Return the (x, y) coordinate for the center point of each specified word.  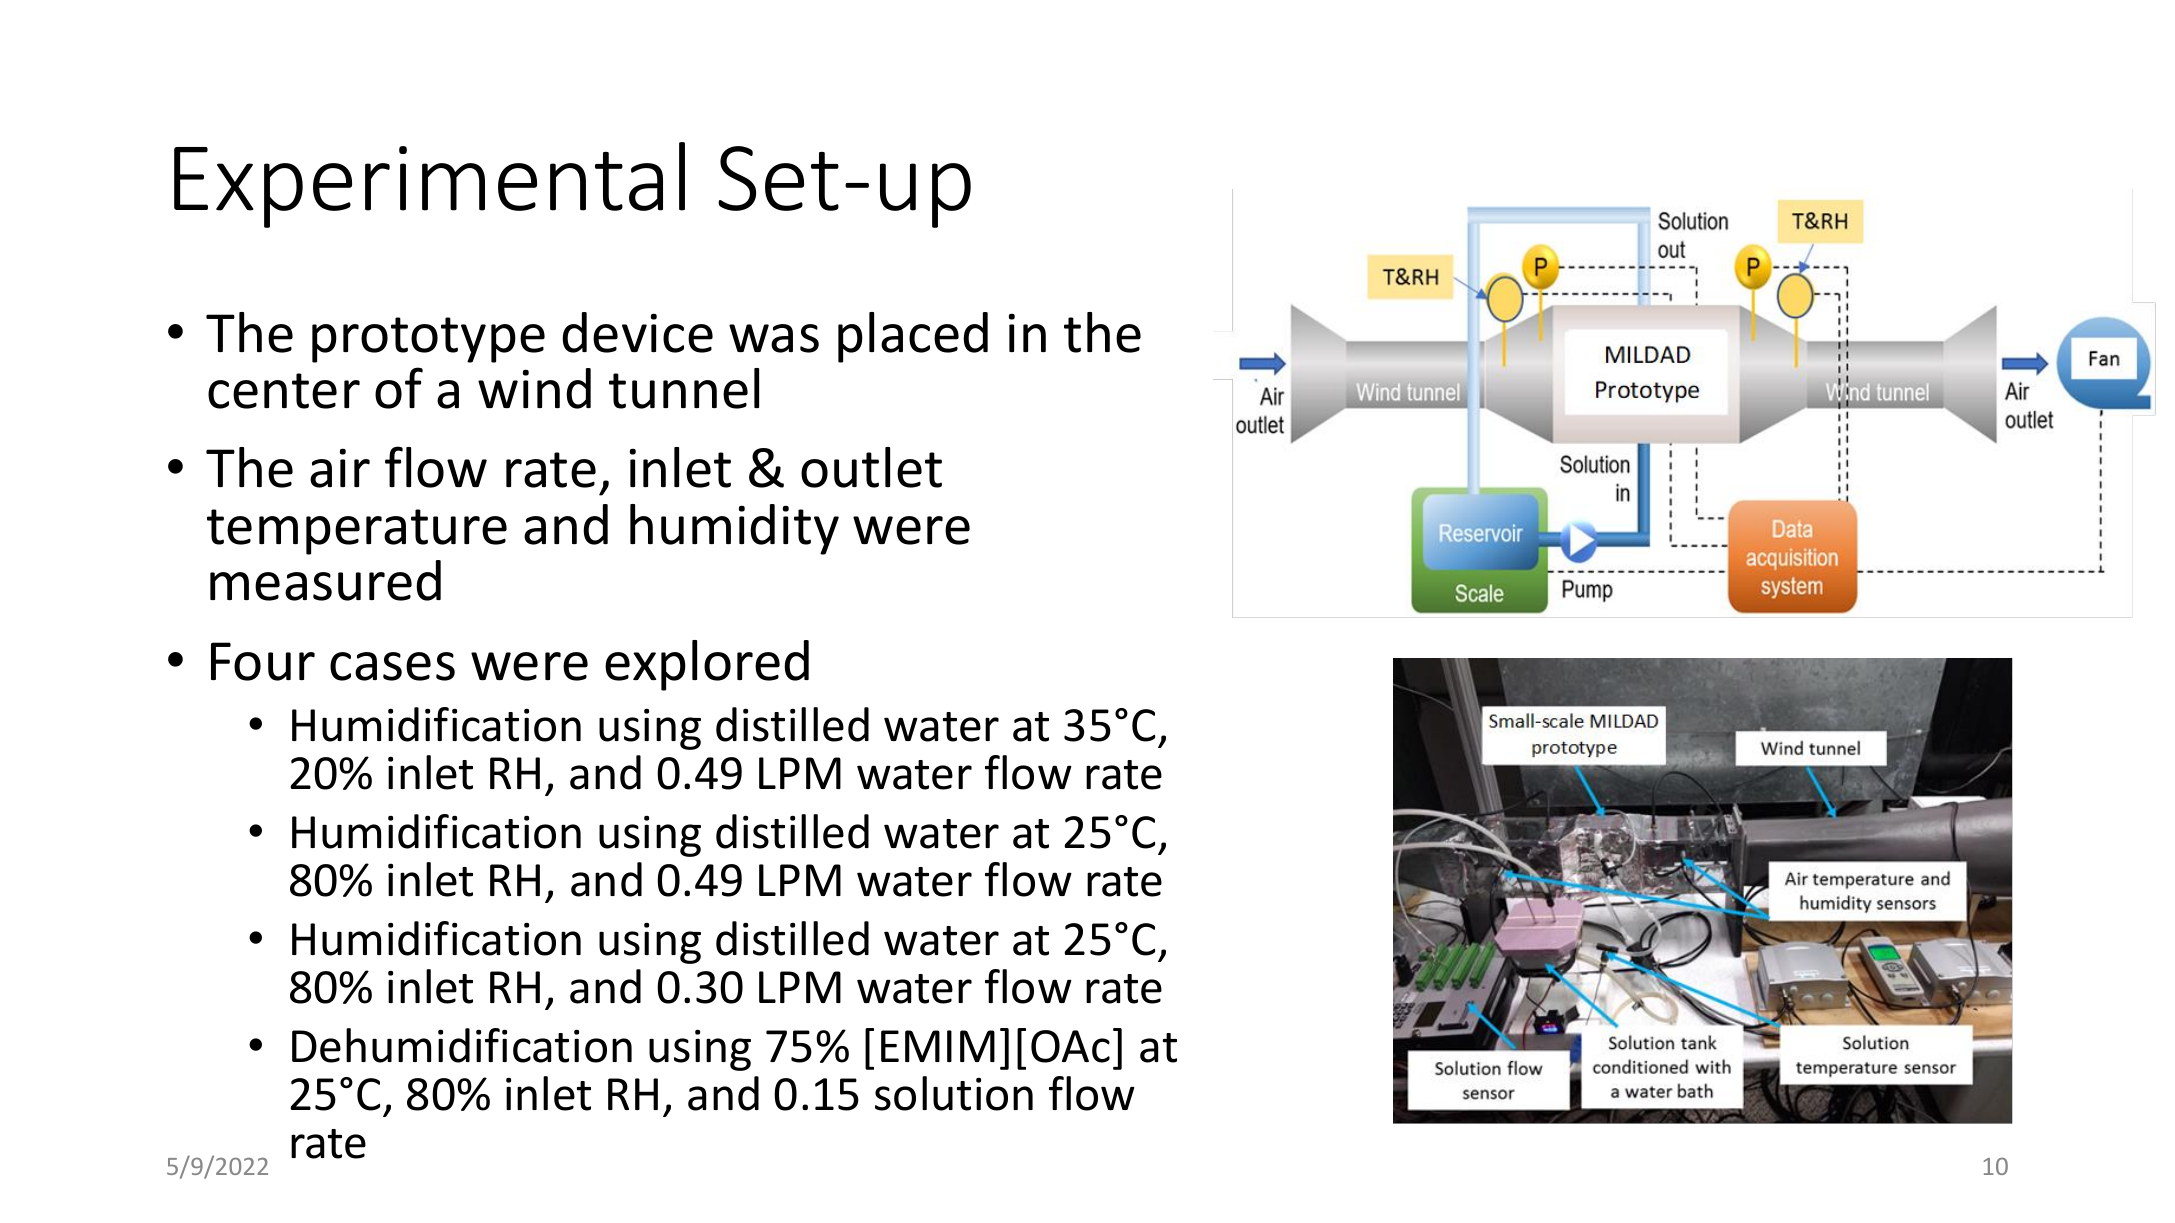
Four (263, 661)
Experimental (429, 185)
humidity (734, 529)
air (340, 468)
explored (707, 665)
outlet (871, 467)
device (637, 332)
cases (392, 666)
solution (954, 1093)
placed (913, 337)
